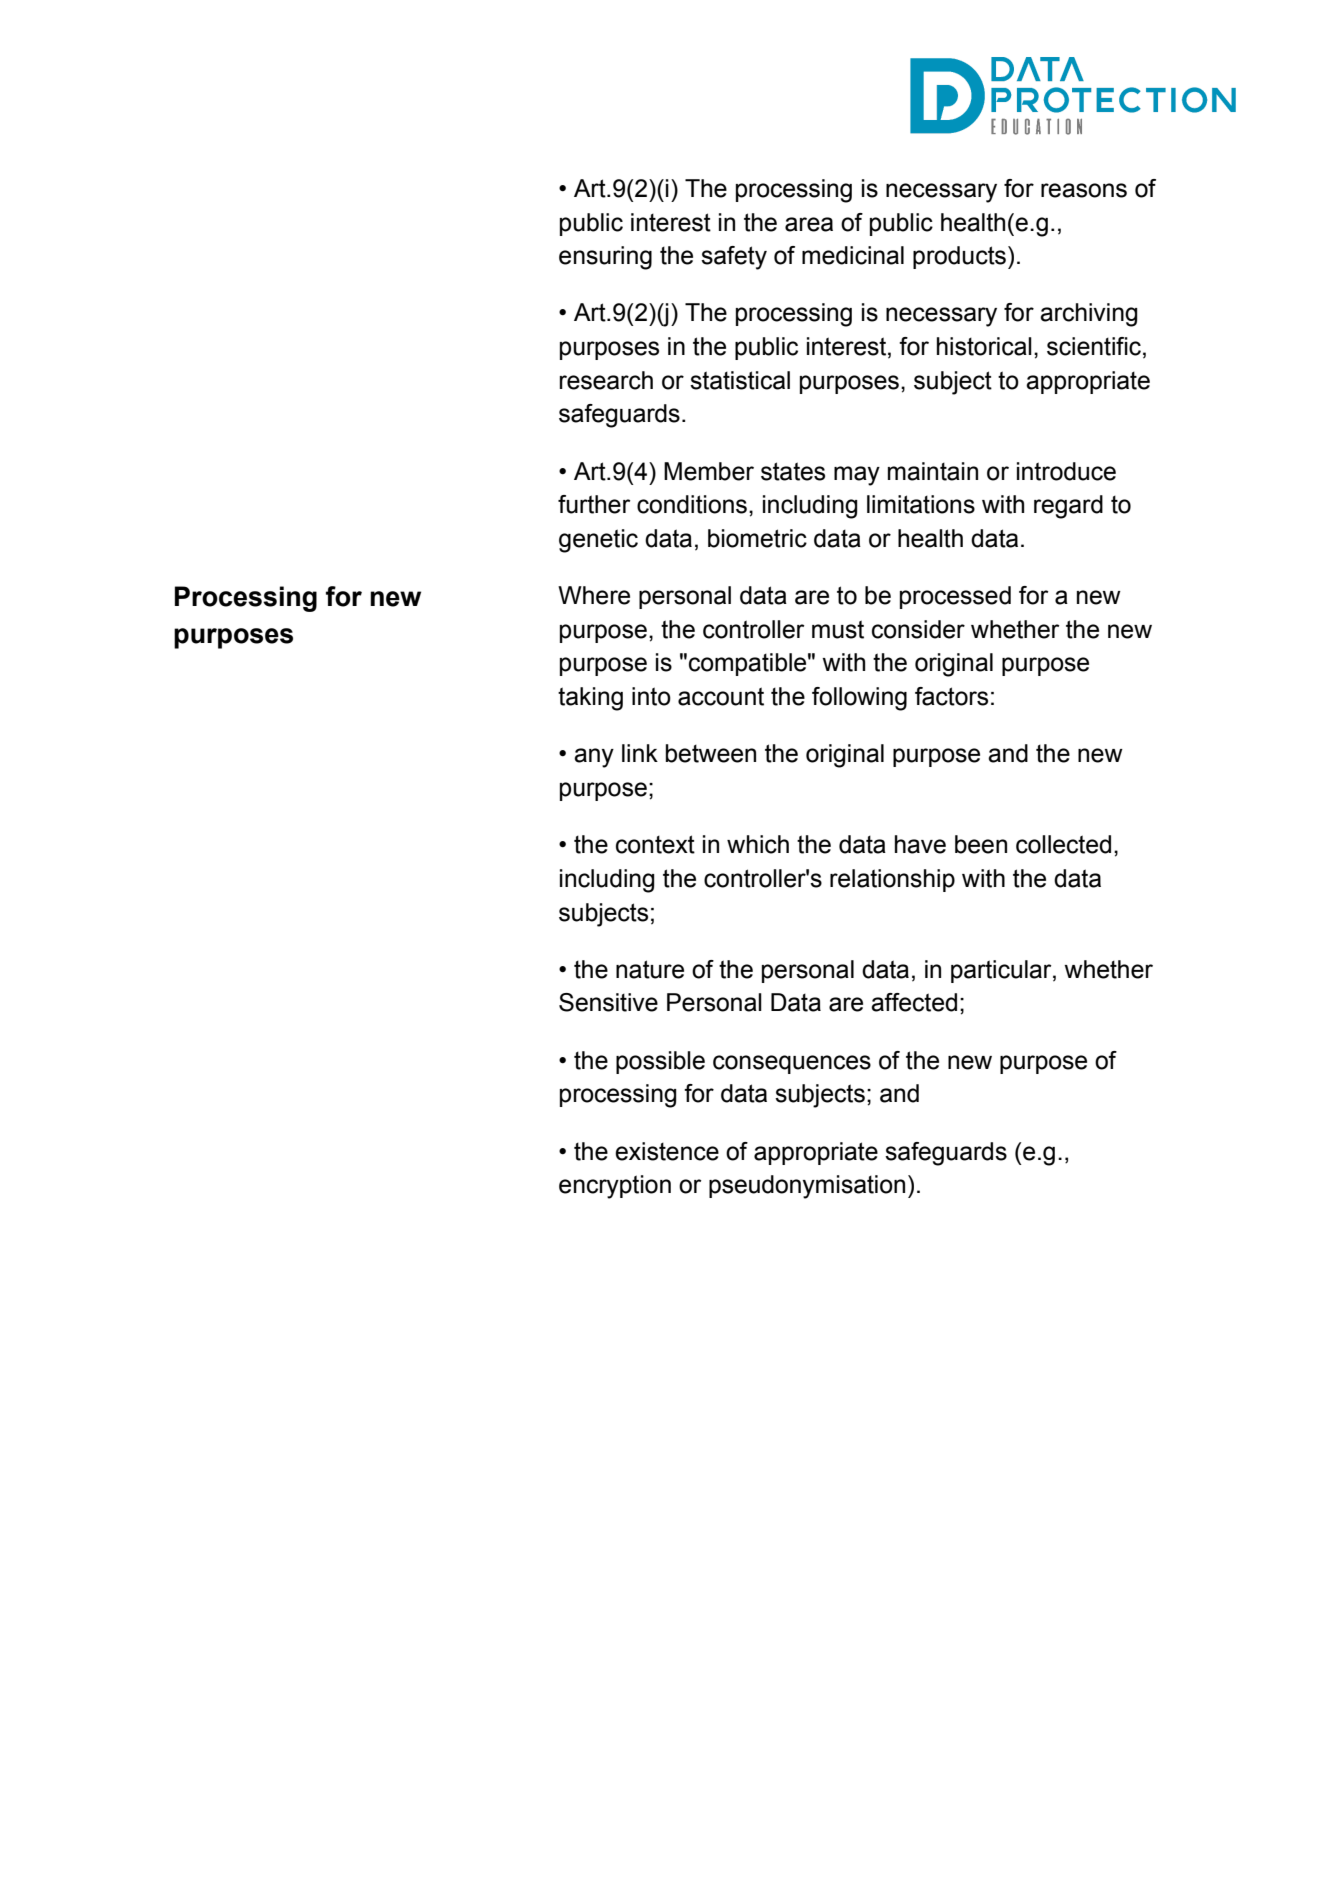  I want to click on regard, so click(1068, 507).
